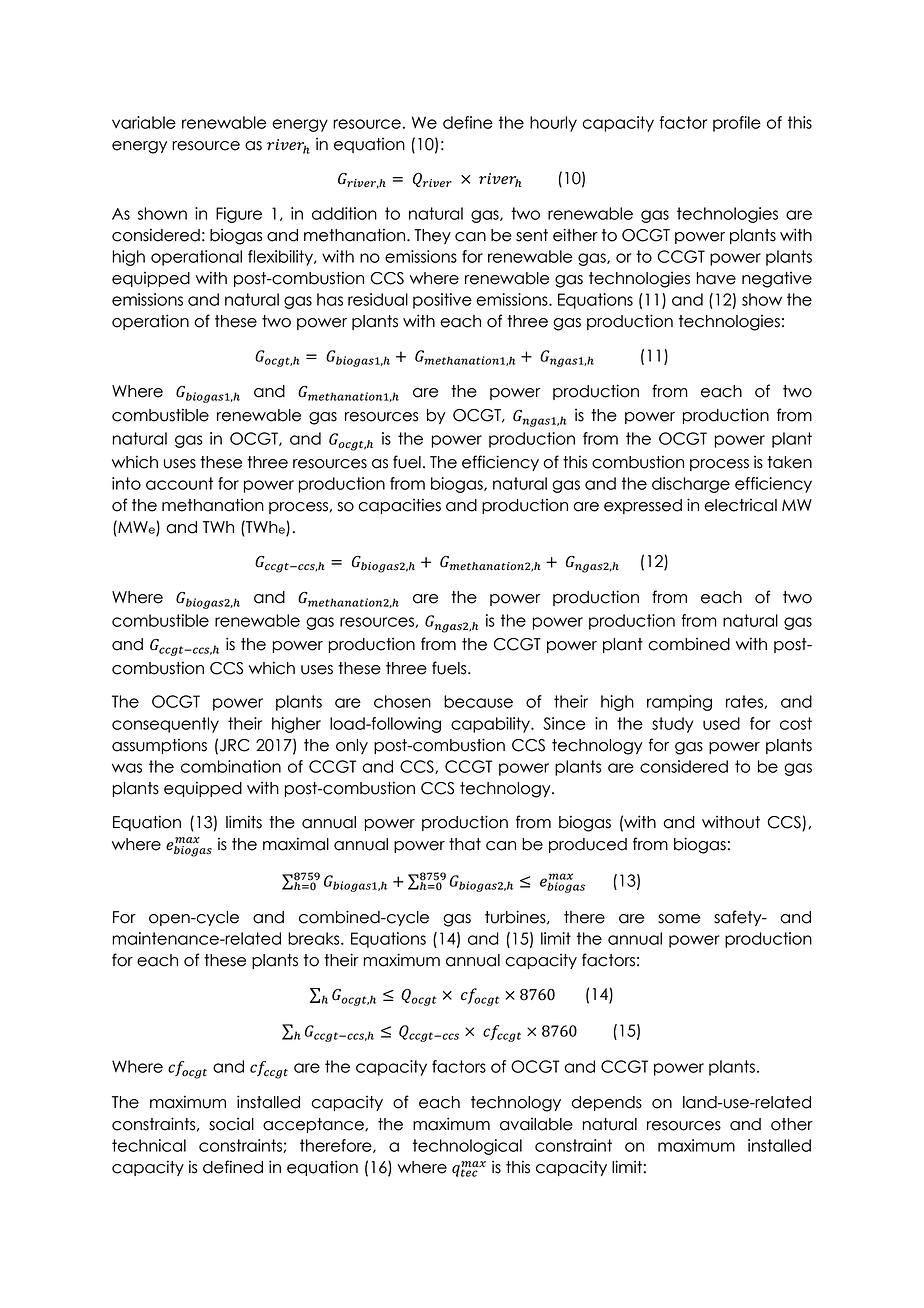 The width and height of the screenshot is (924, 1308). What do you see at coordinates (745, 702) in the screenshot?
I see `rates` at bounding box center [745, 702].
